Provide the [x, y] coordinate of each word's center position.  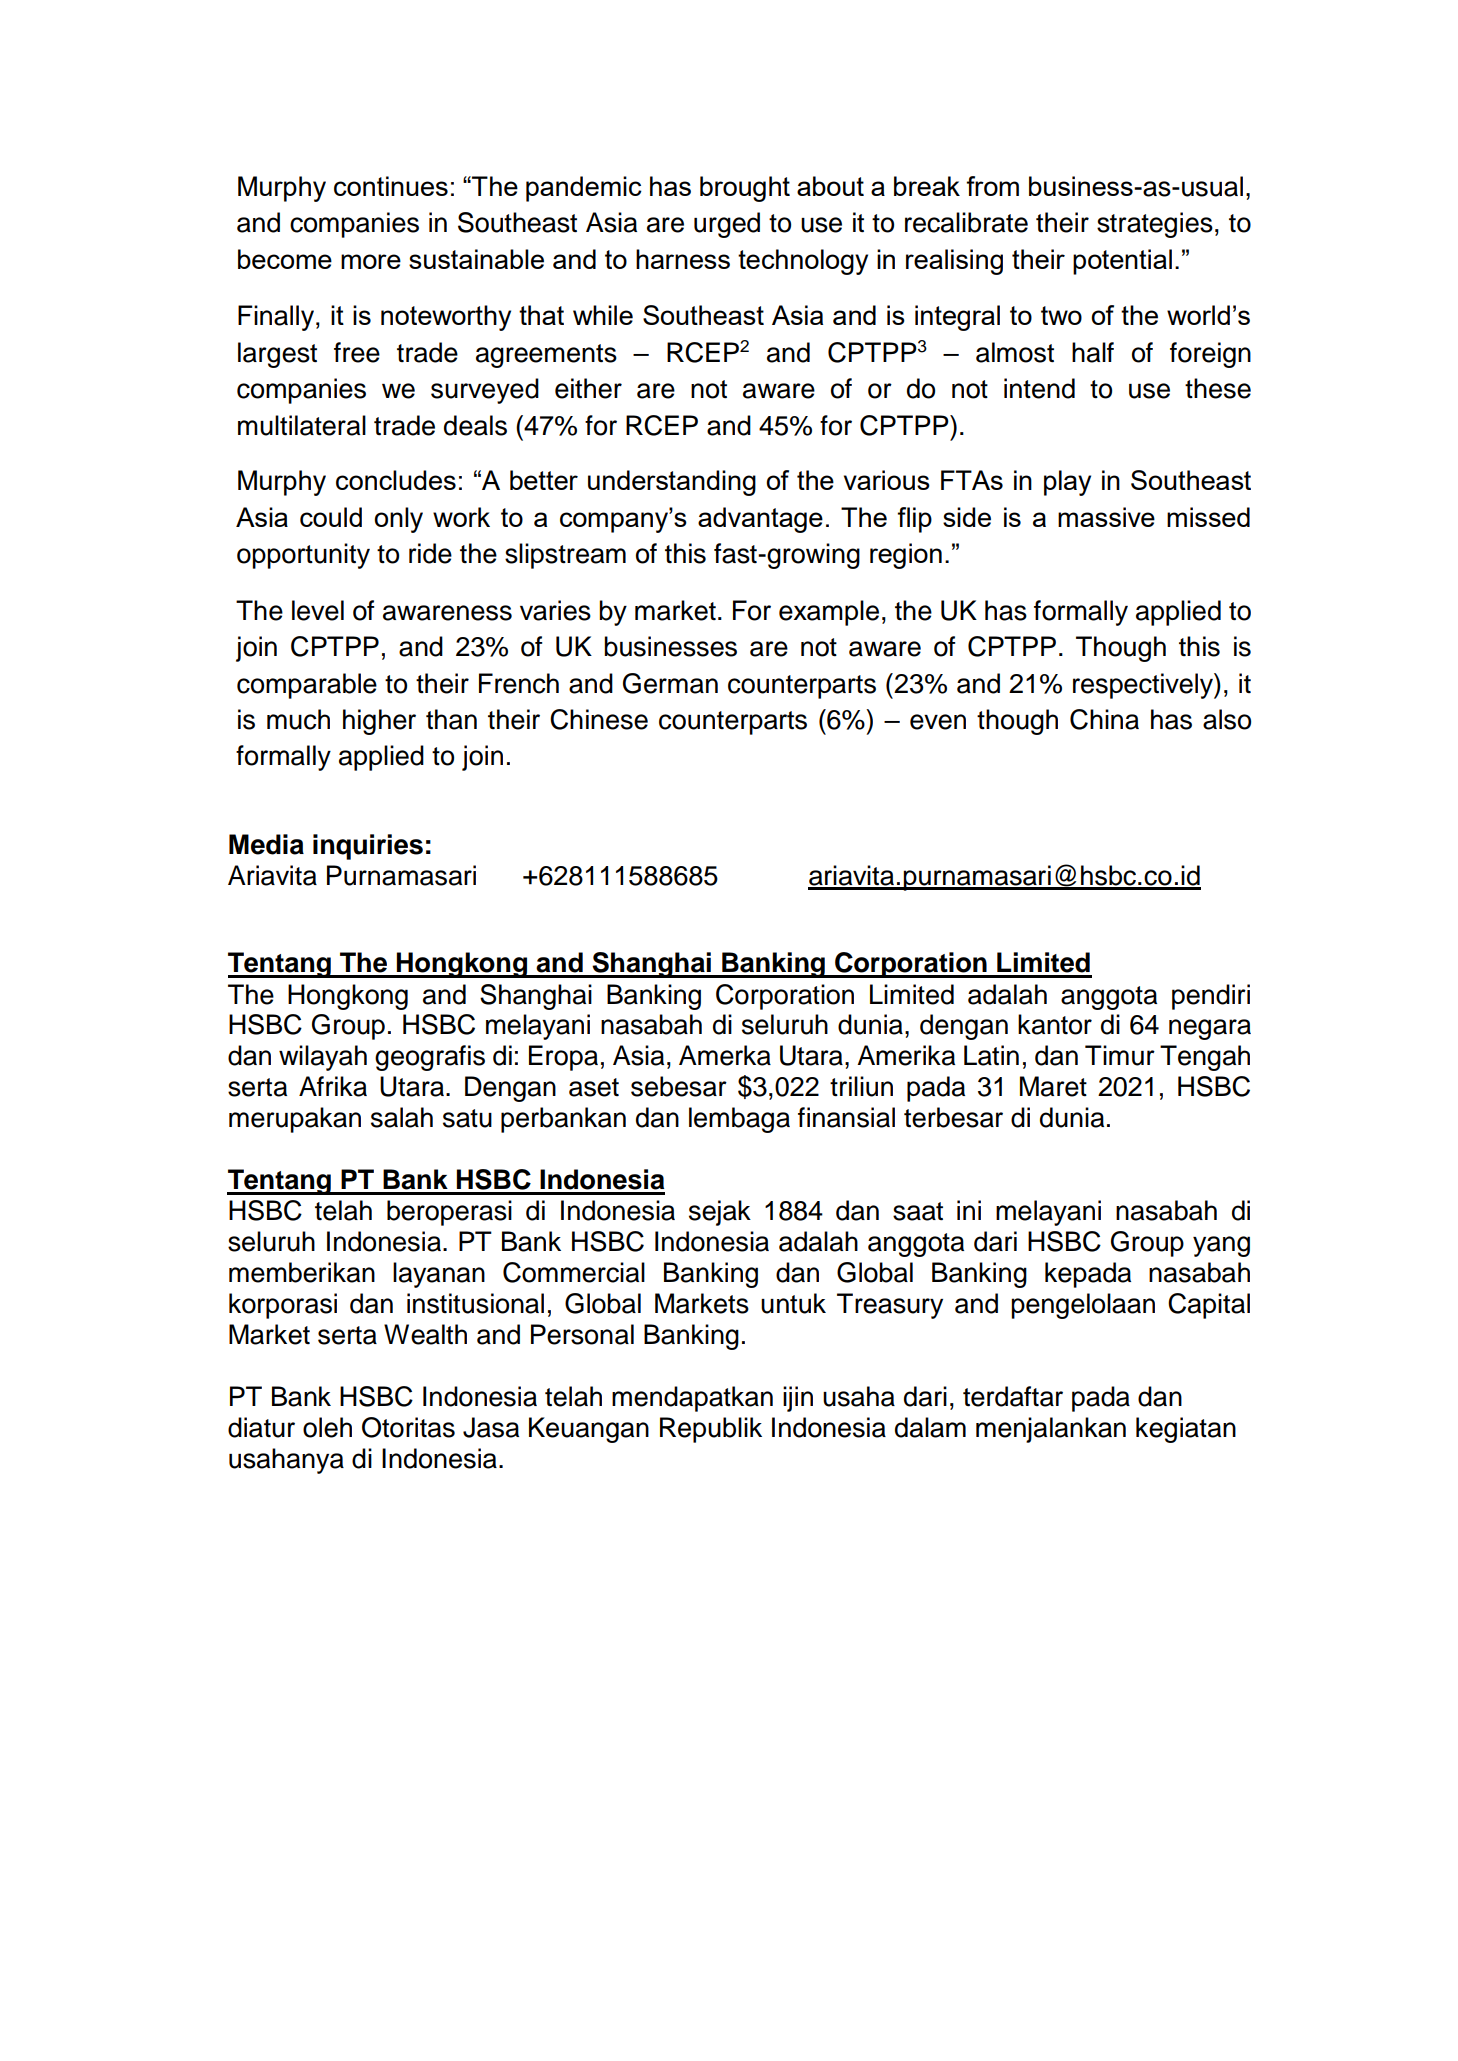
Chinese [599, 719]
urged [727, 225]
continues [391, 186]
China [1104, 719]
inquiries [368, 847]
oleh [327, 1427]
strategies [1155, 225]
